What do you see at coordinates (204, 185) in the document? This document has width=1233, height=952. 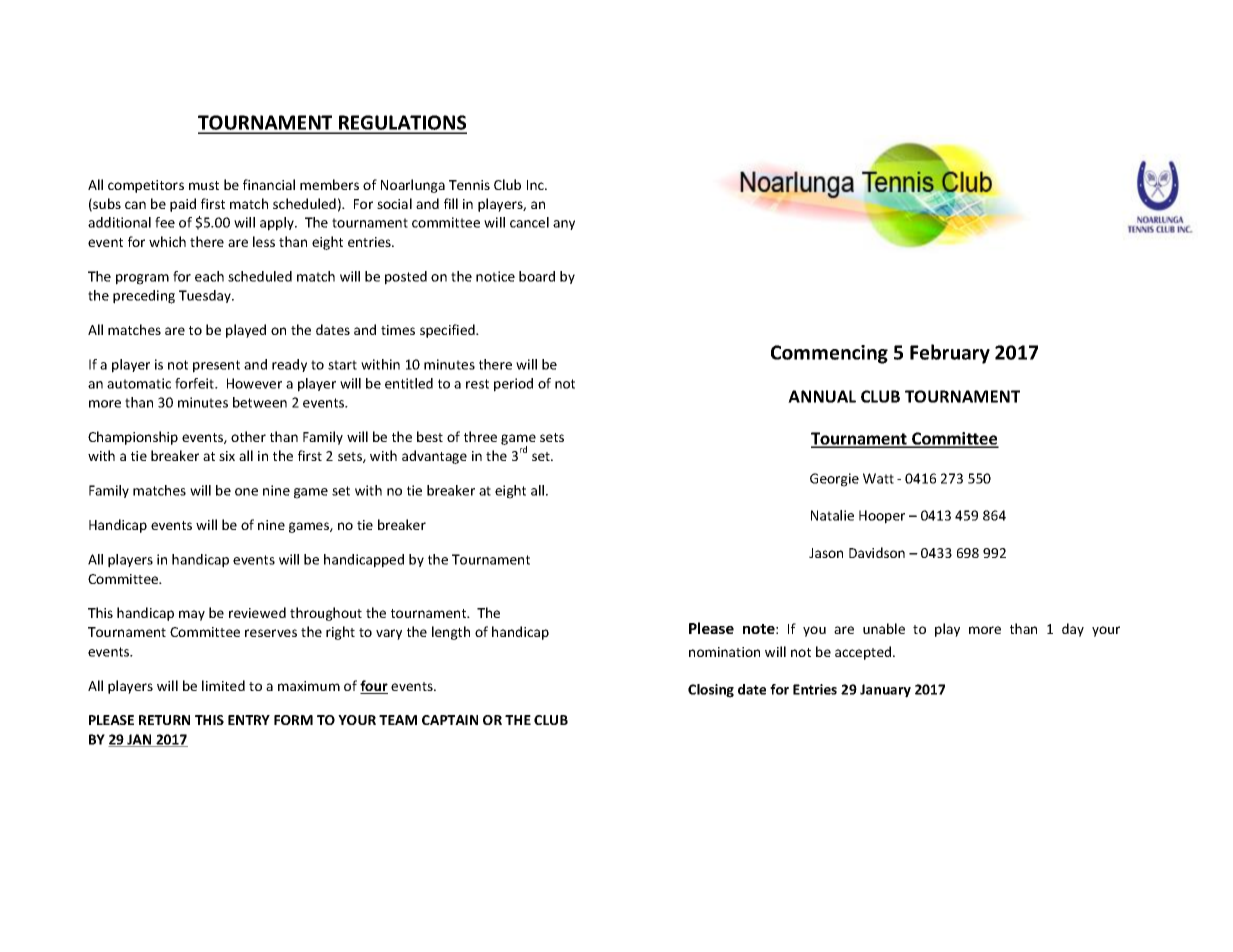 I see `must` at bounding box center [204, 185].
